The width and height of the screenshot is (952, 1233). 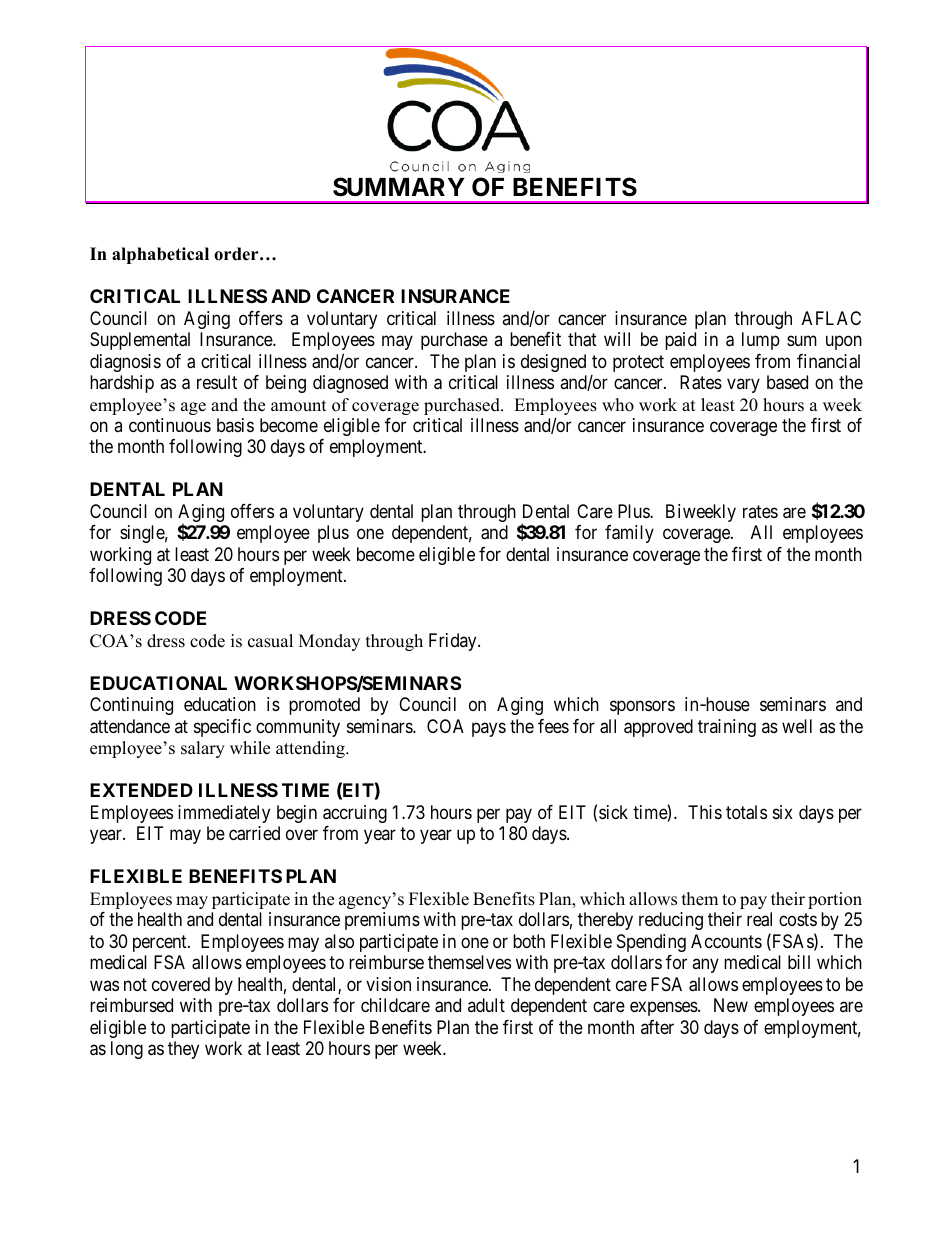 What do you see at coordinates (797, 726) in the screenshot?
I see `well` at bounding box center [797, 726].
